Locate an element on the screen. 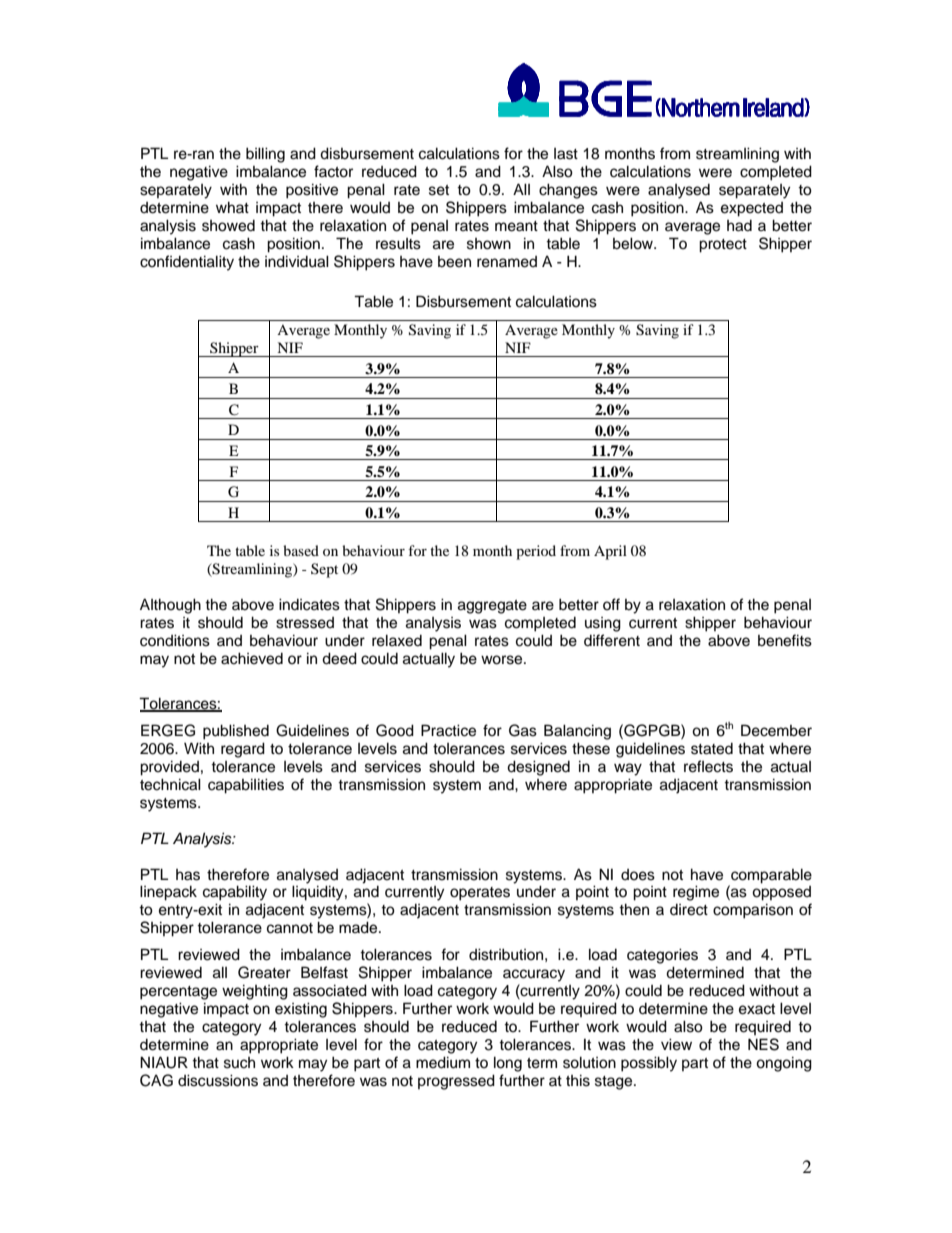 The height and width of the screenshot is (1233, 952). achieved is located at coordinates (252, 658).
